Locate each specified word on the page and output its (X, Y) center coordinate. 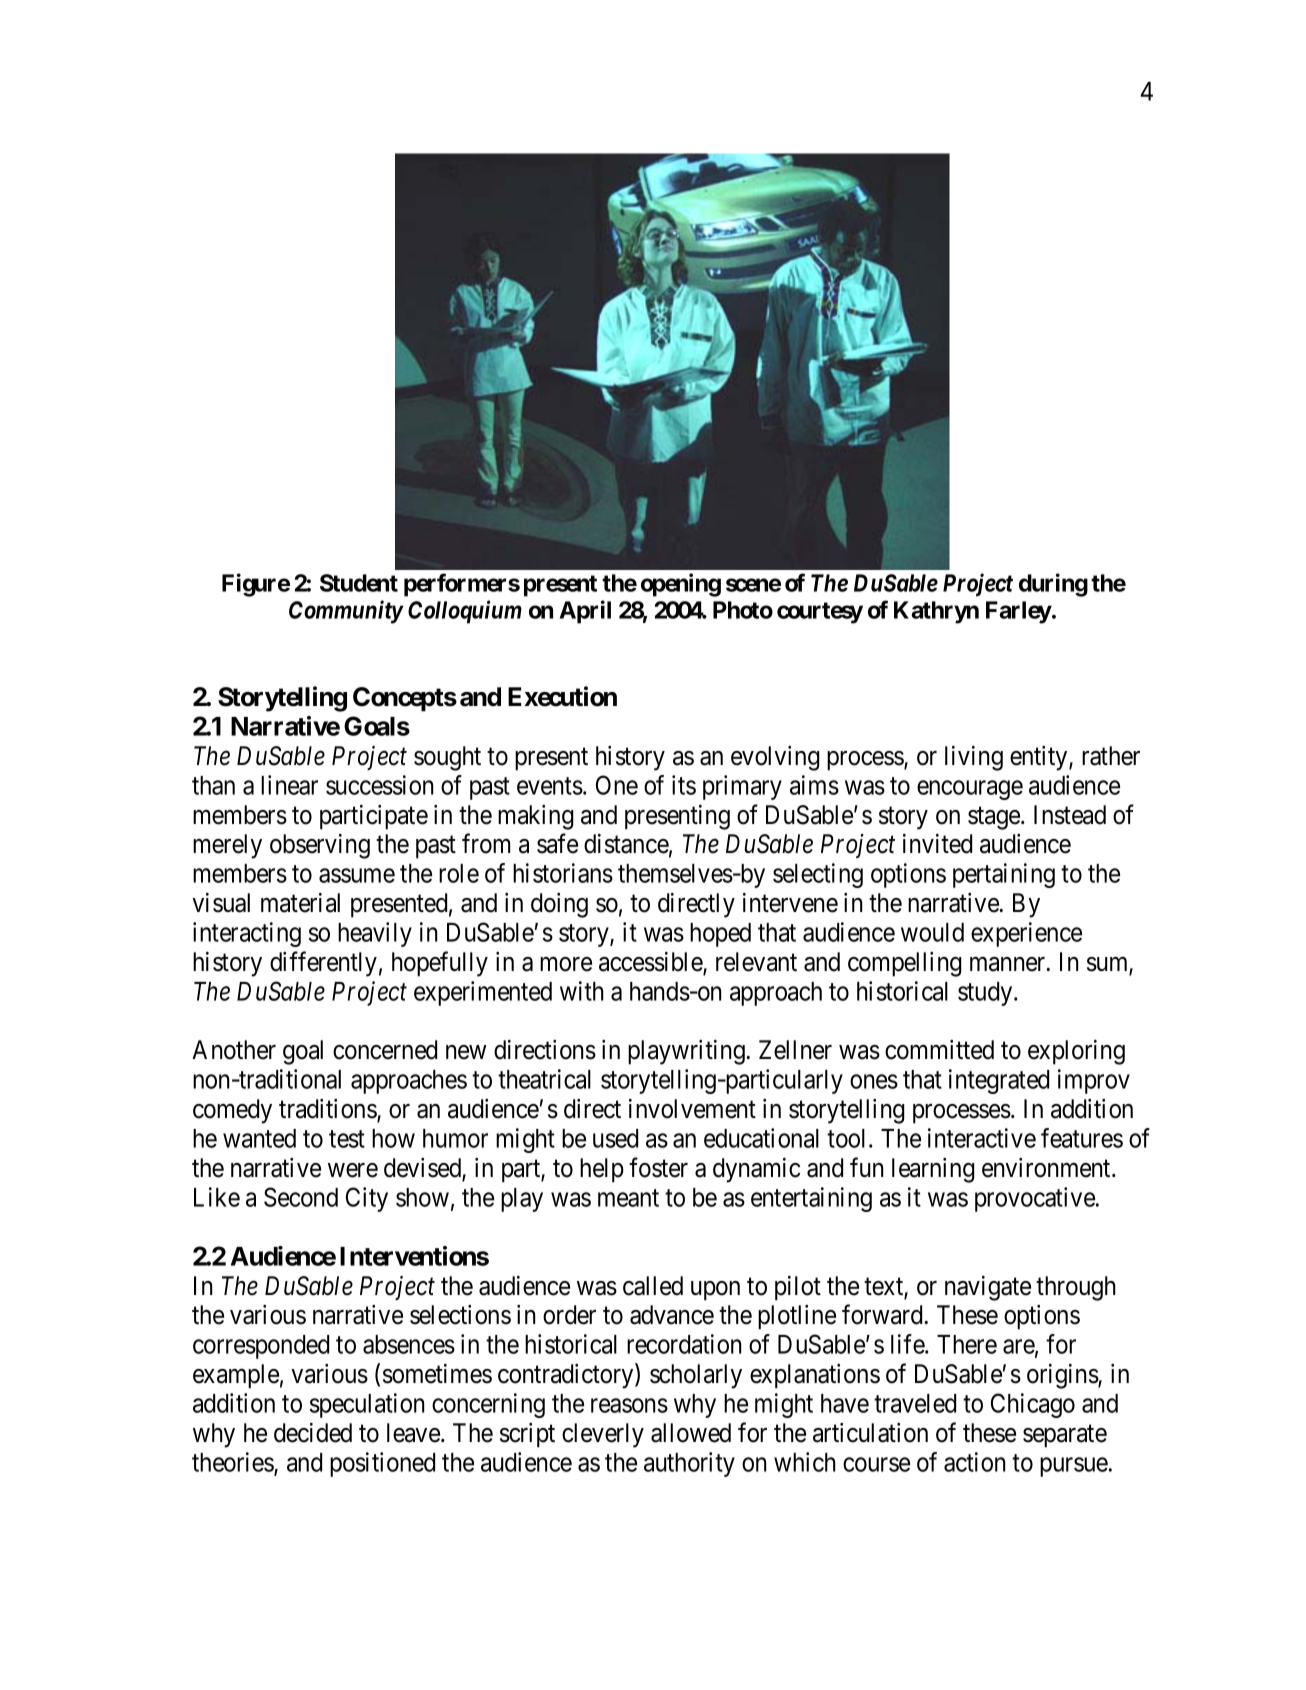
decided (313, 1433)
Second (301, 1197)
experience (1026, 934)
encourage (970, 790)
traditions (328, 1110)
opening (681, 585)
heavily (375, 934)
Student (359, 583)
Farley (1019, 612)
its (684, 785)
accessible (651, 963)
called (653, 1286)
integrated (999, 1081)
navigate (988, 1288)
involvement (692, 1109)
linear (289, 785)
